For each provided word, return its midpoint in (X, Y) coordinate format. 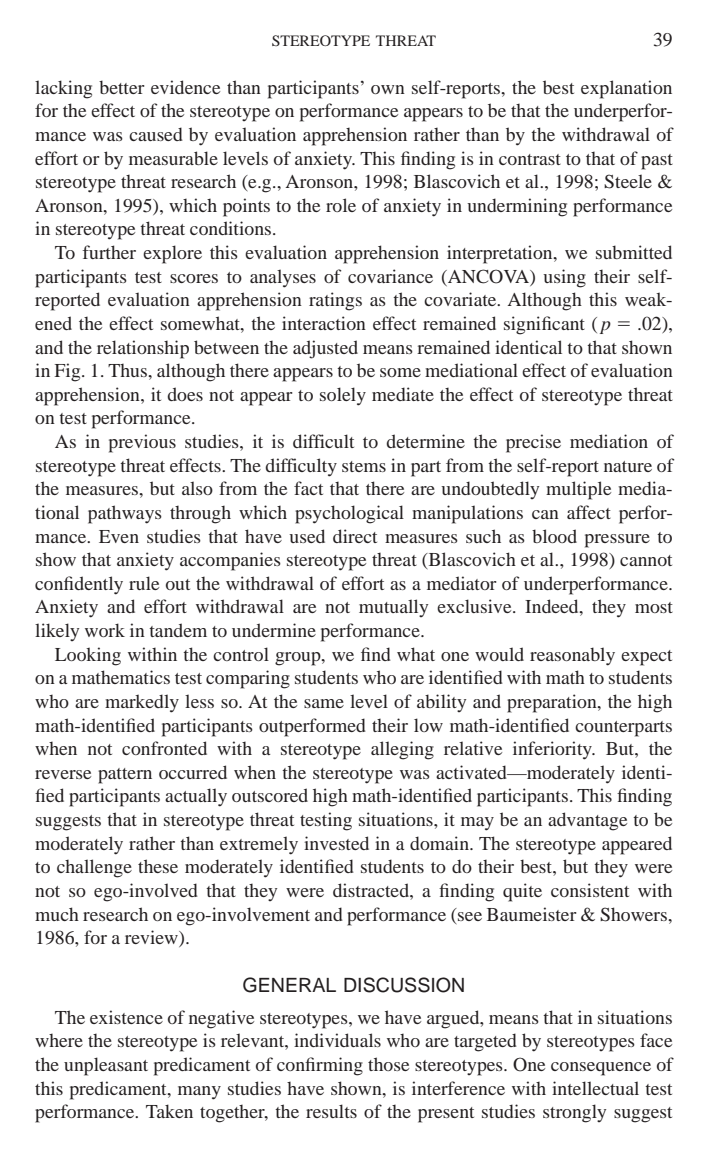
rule (144, 583)
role (341, 205)
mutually (393, 608)
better (122, 87)
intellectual (595, 1088)
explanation (626, 89)
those (388, 1064)
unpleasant (106, 1066)
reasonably (572, 656)
